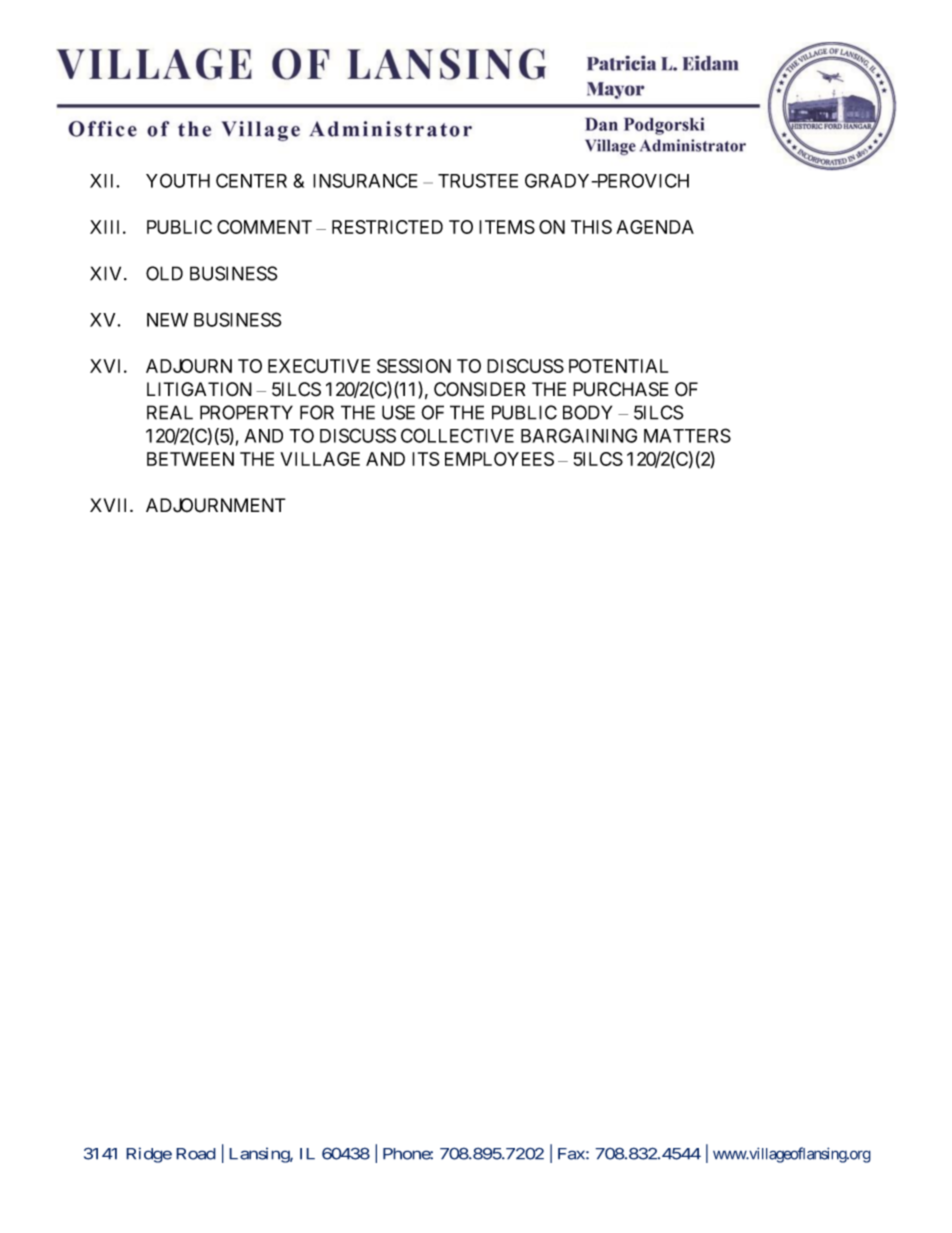  Describe the element at coordinates (579, 435) in the screenshot. I see `BARGAINING` at that location.
